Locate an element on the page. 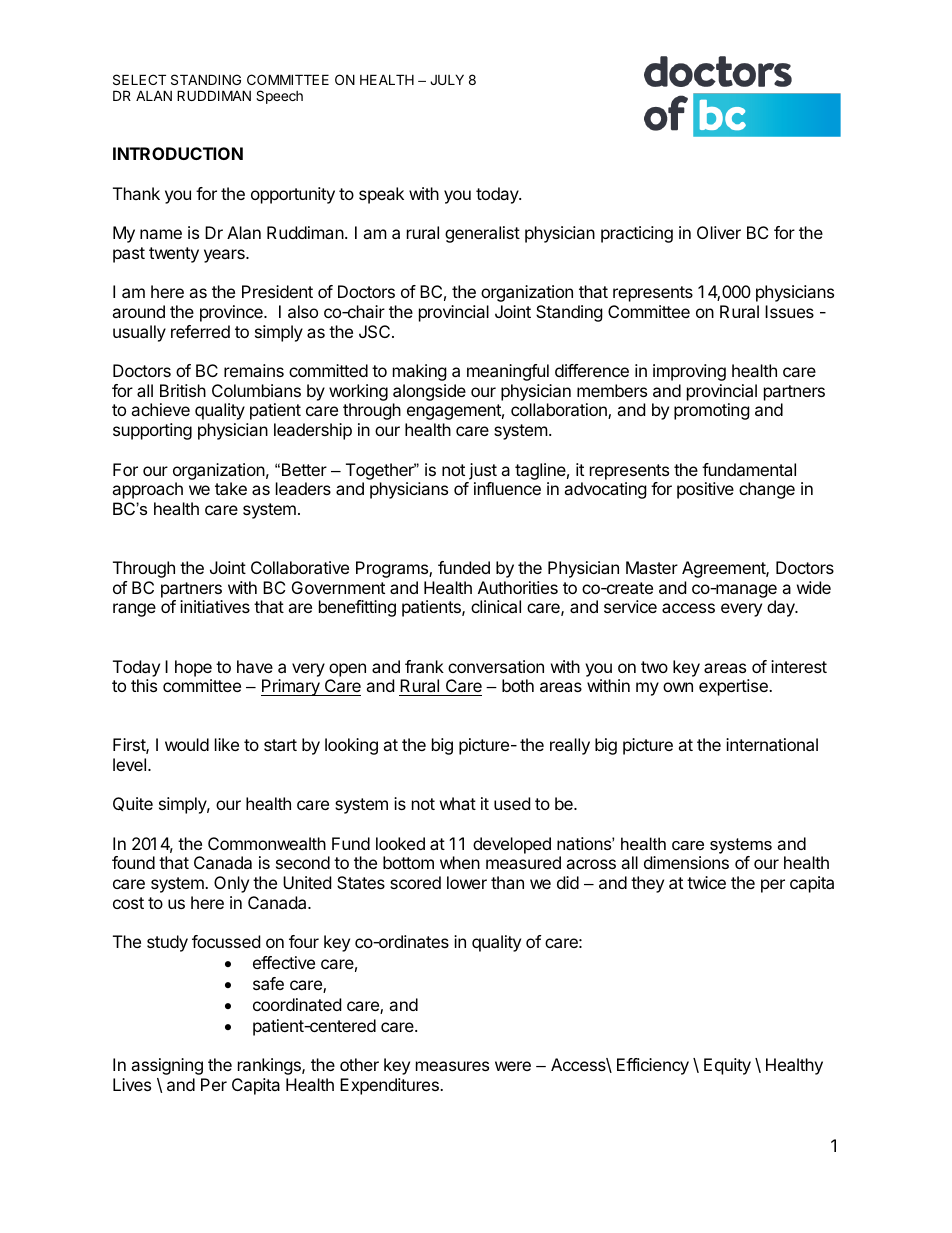 This document has width=952, height=1233. when is located at coordinates (460, 862).
